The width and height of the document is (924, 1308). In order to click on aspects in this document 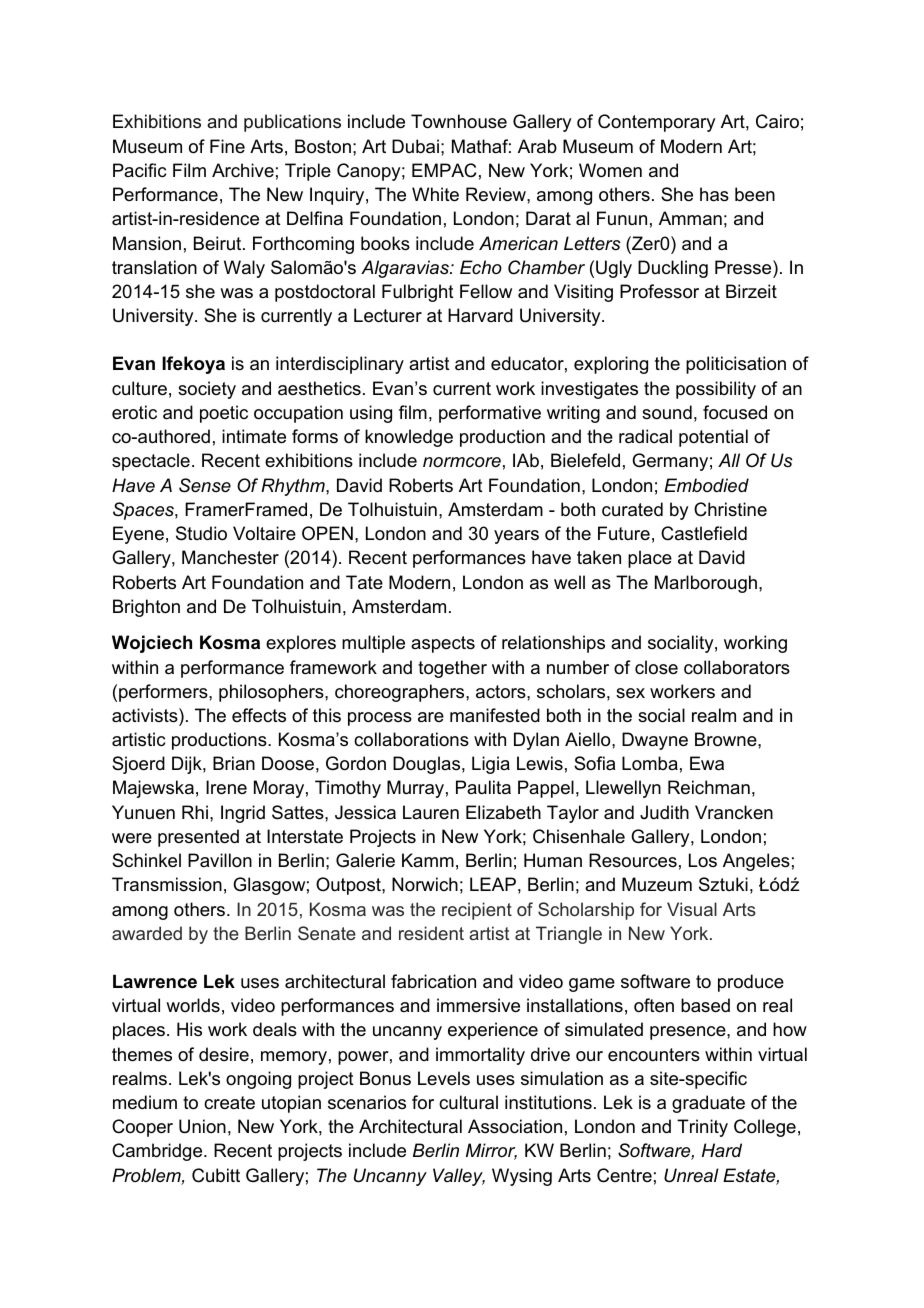, I will do `click(443, 644)`.
